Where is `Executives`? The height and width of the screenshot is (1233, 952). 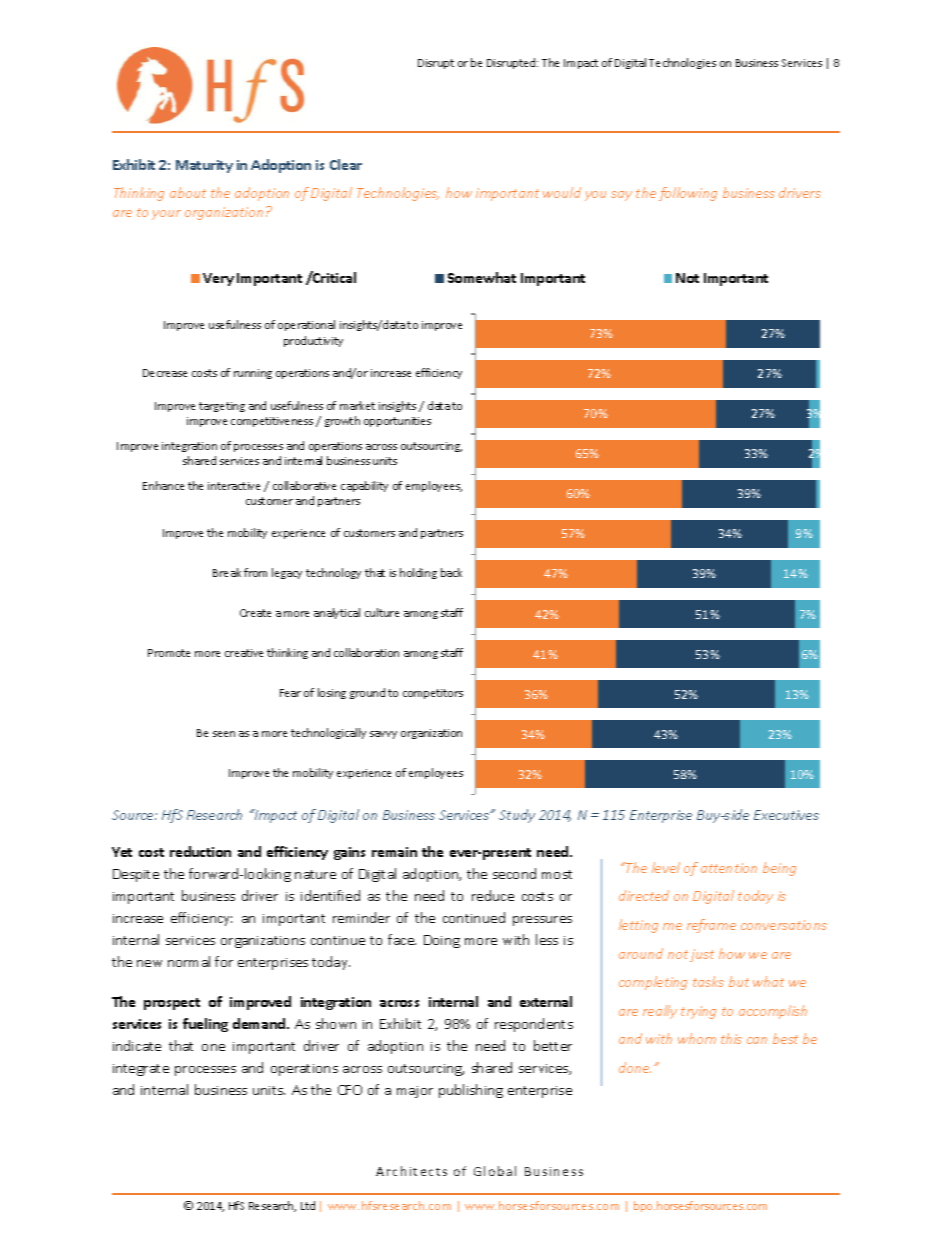 Executives is located at coordinates (786, 815).
